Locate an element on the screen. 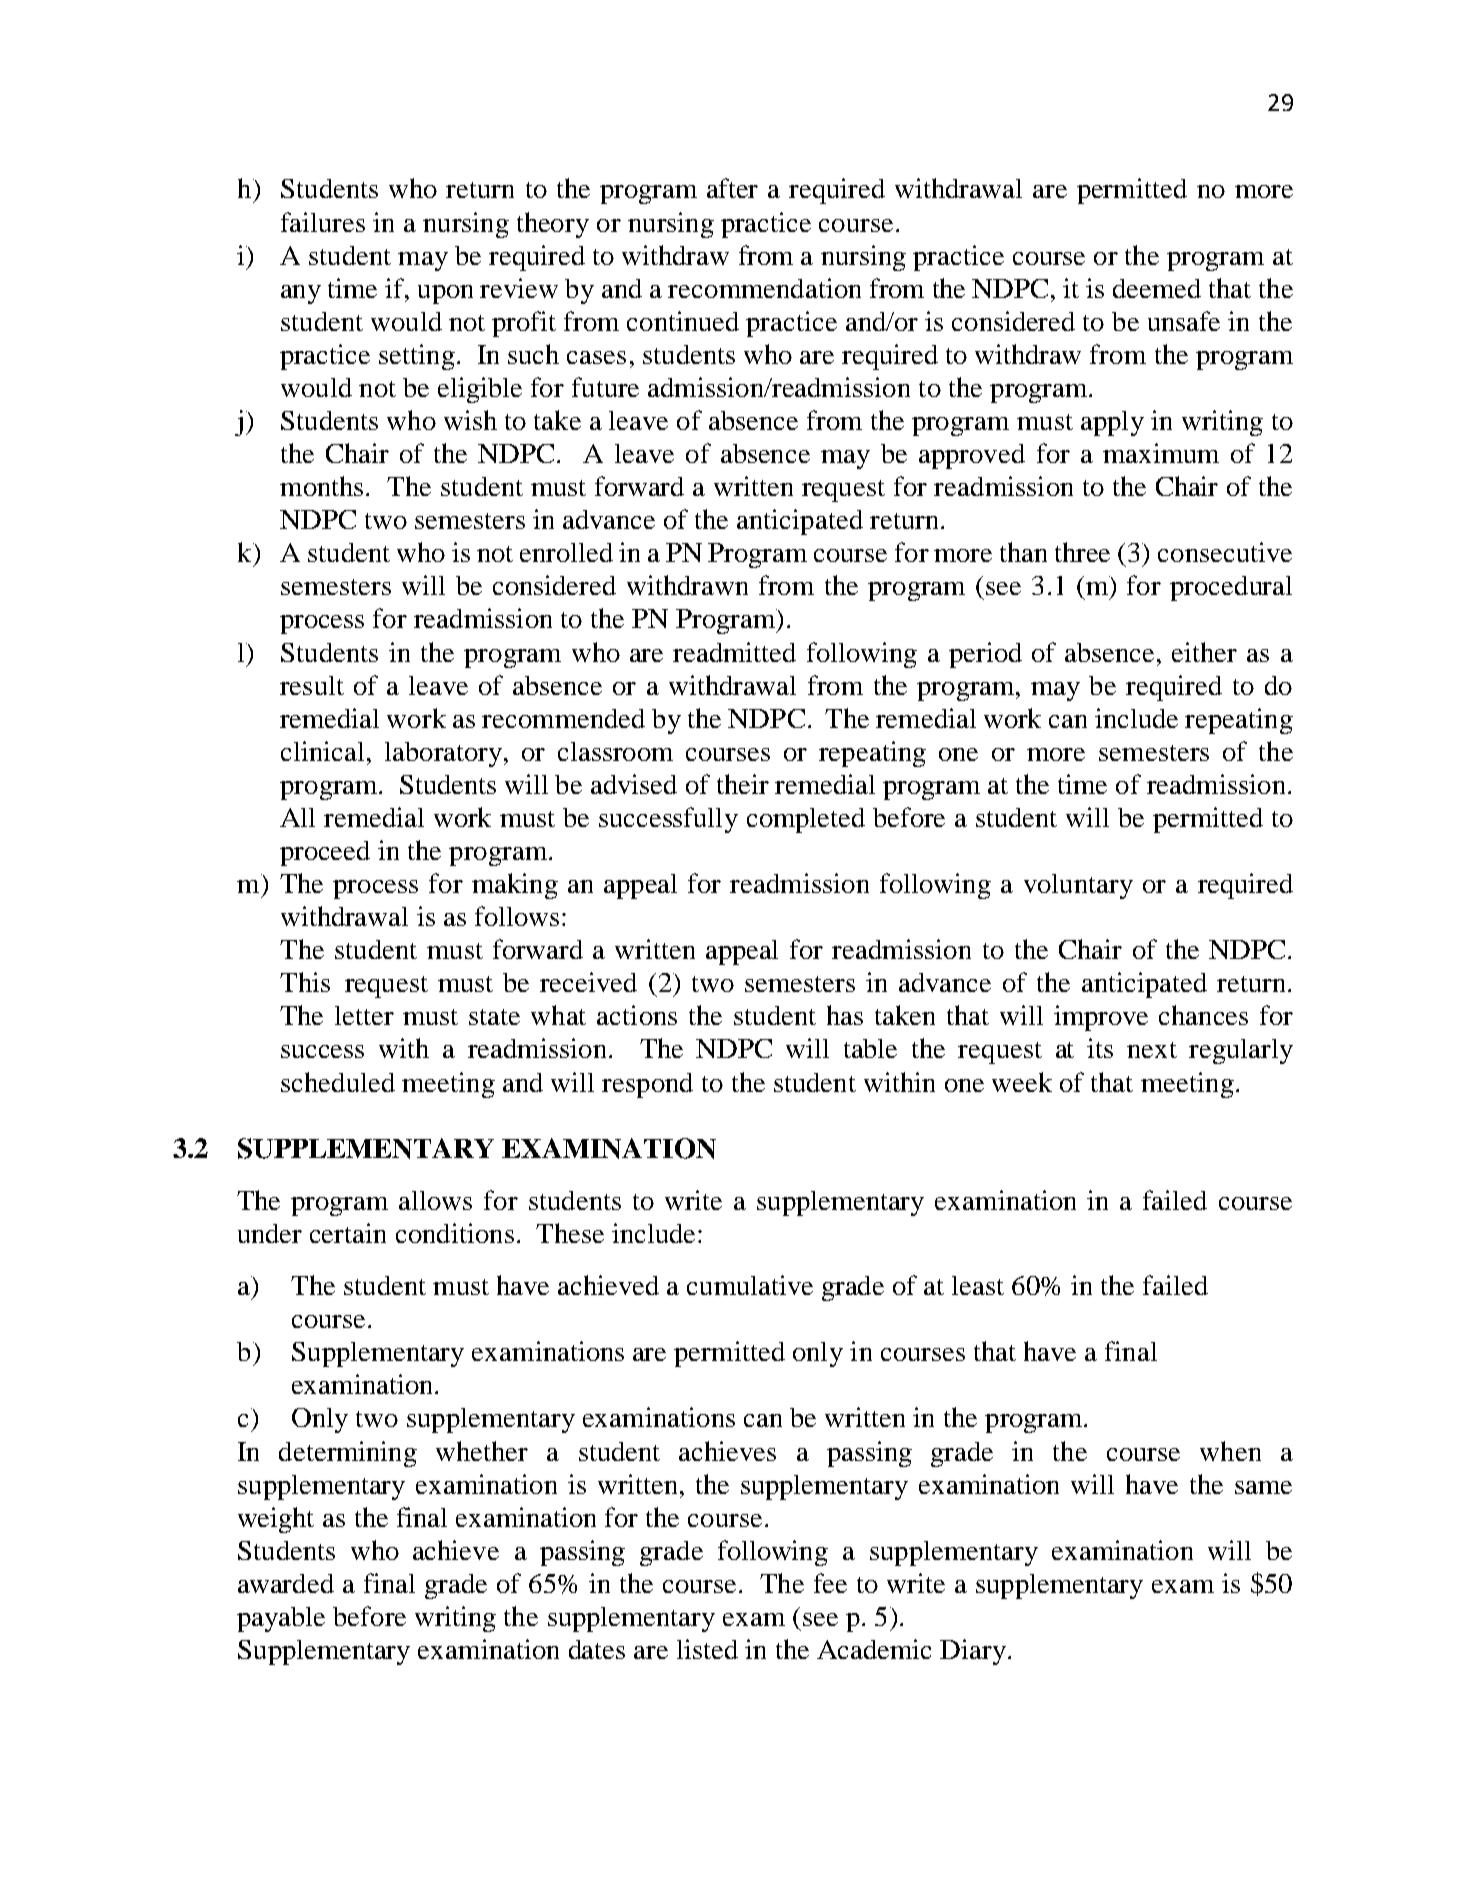 Image resolution: width=1466 pixels, height=1898 pixels. deemed is located at coordinates (1157, 288).
